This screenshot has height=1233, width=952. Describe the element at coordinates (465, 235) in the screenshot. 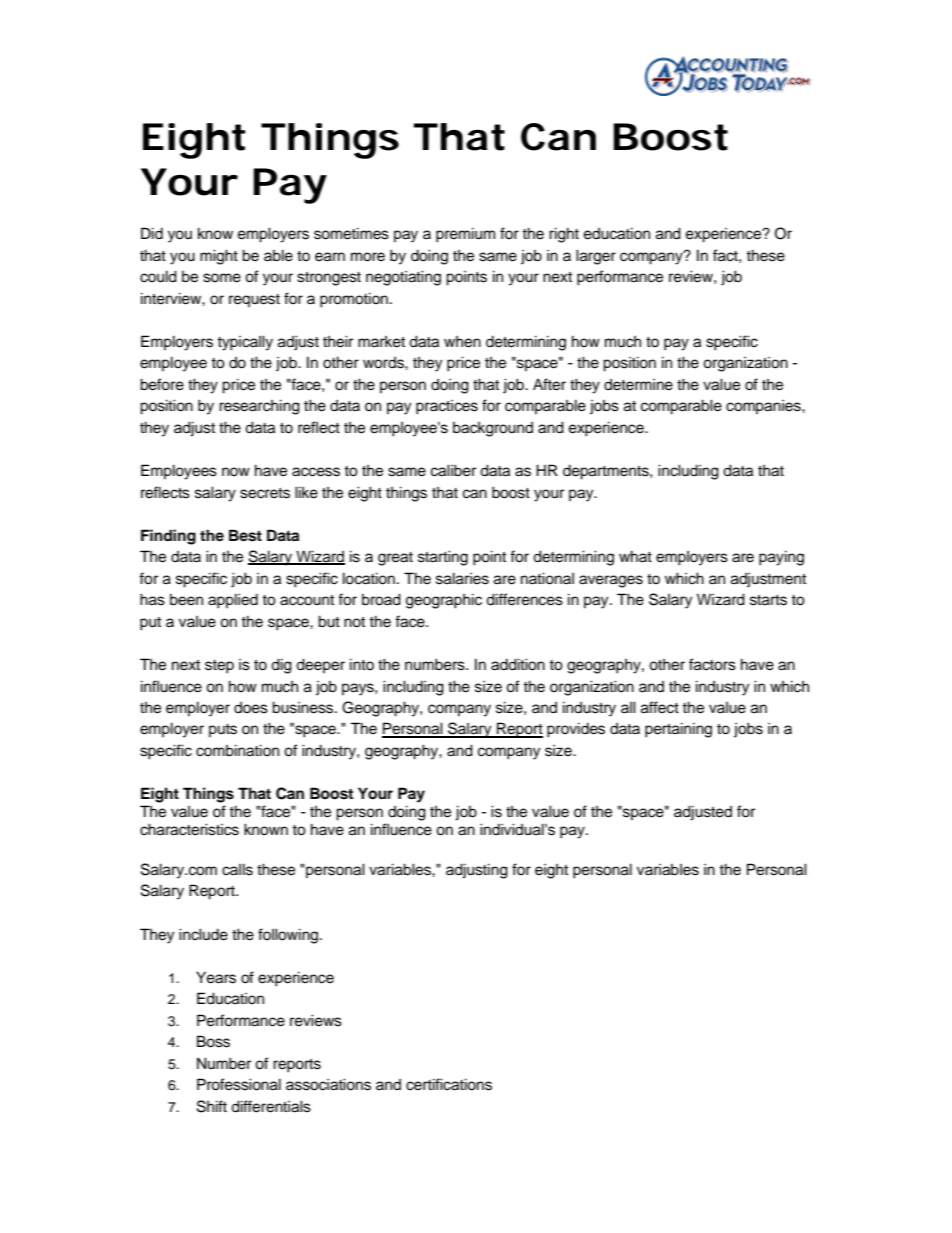

I see `premium` at that location.
